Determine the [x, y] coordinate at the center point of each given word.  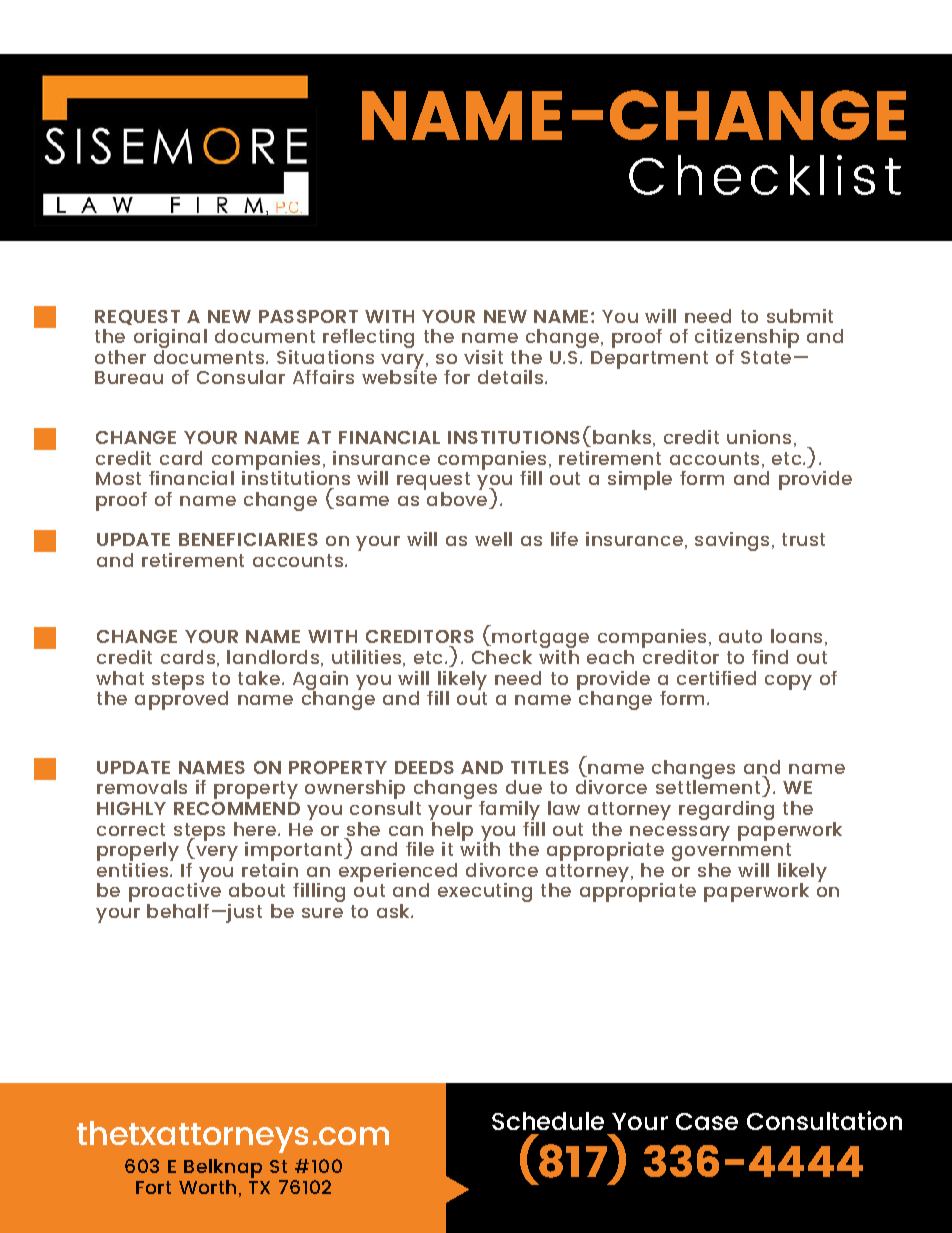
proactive [175, 892]
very [216, 853]
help [451, 831]
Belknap [223, 1168]
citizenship [747, 340]
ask [394, 911]
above [457, 499]
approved [181, 699]
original [170, 340]
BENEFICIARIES [248, 539]
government [732, 853]
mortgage [539, 640]
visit [483, 357]
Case [707, 1121]
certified [716, 678]
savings [732, 541]
